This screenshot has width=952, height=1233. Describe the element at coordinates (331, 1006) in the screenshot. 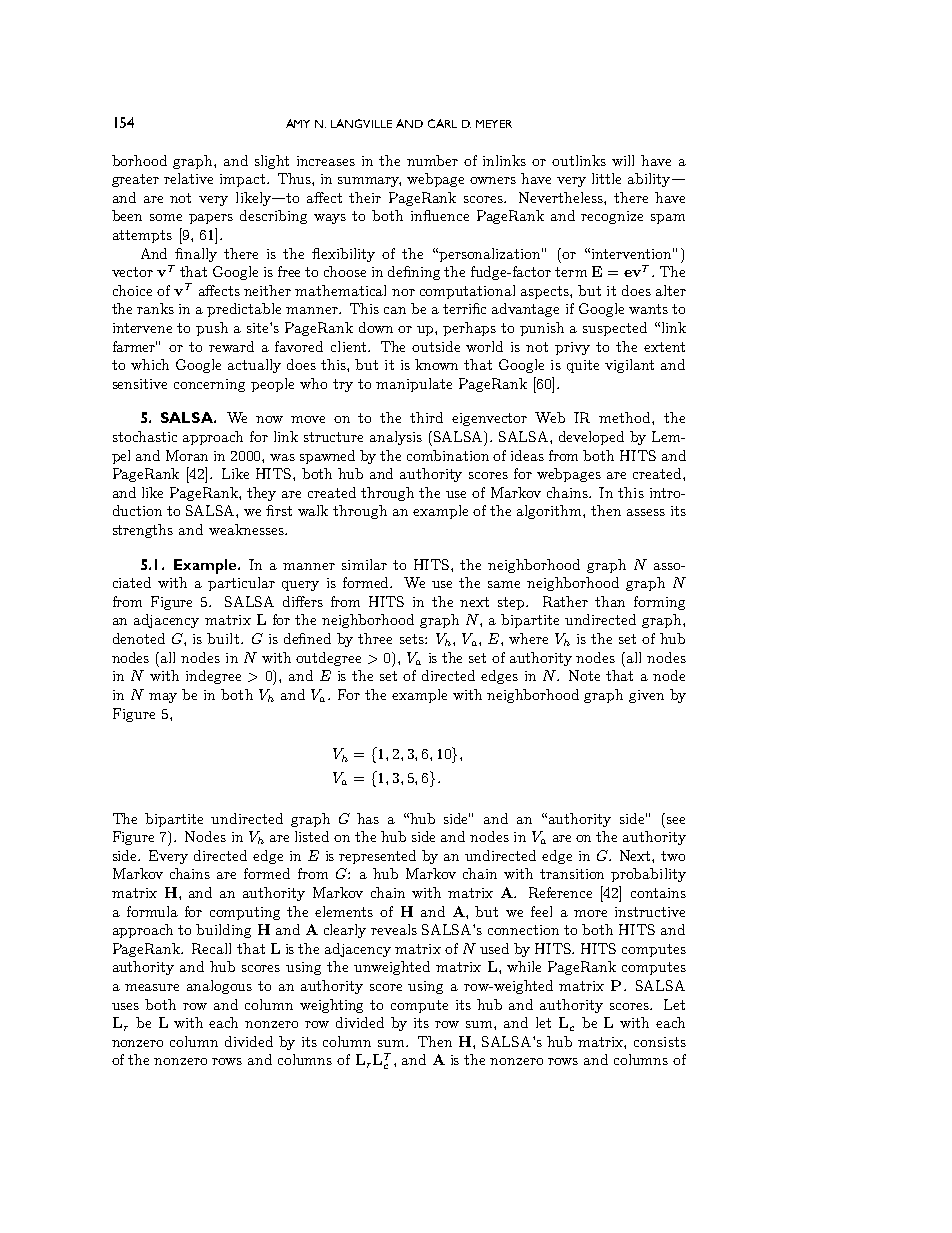

I see `weighting` at that location.
